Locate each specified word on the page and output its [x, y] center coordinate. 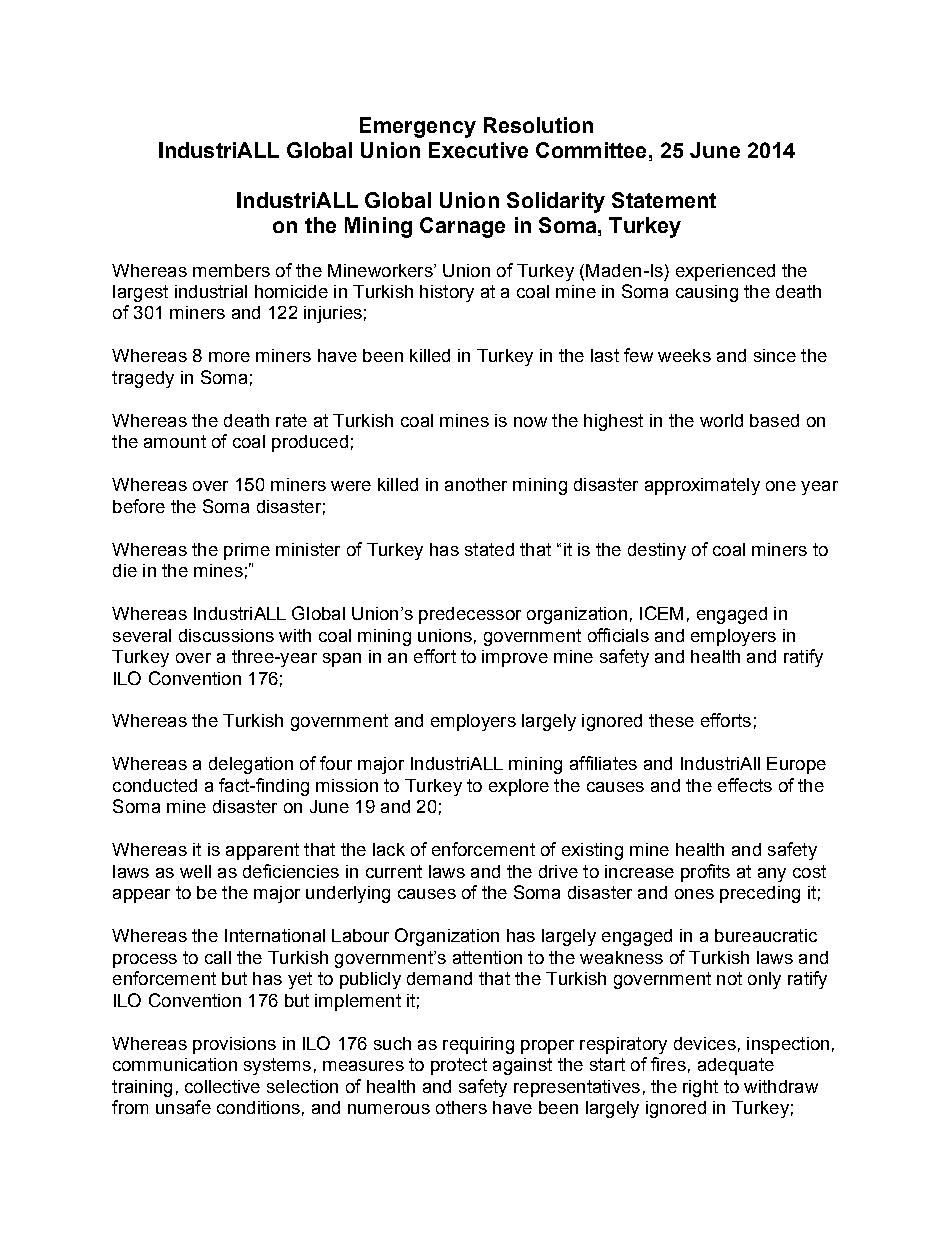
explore [519, 787]
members [231, 270]
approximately [702, 486]
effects [745, 785]
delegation [251, 765]
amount [175, 441]
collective [222, 1086]
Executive [478, 150]
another [476, 484]
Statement [664, 200]
